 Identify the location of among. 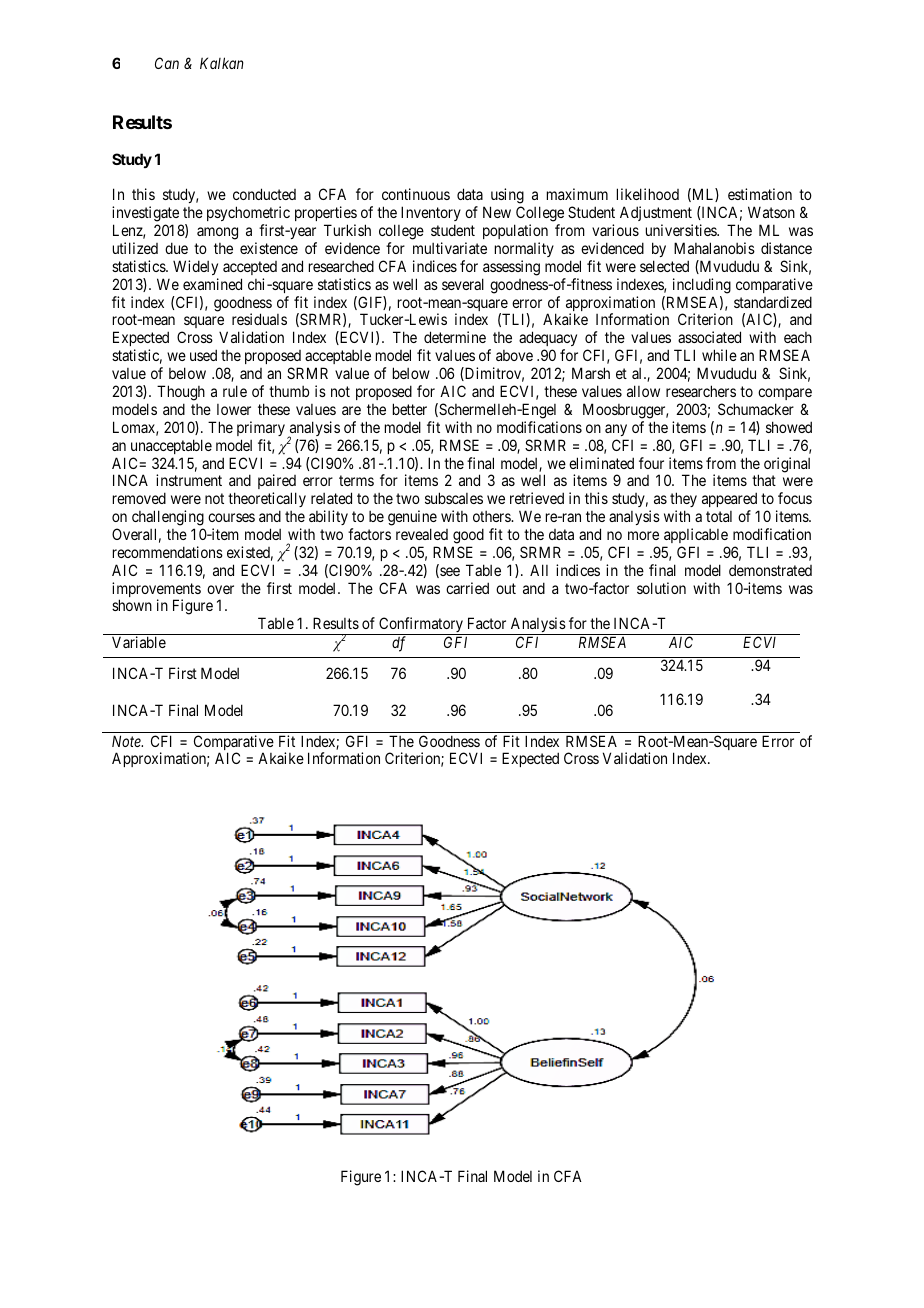
(217, 233).
